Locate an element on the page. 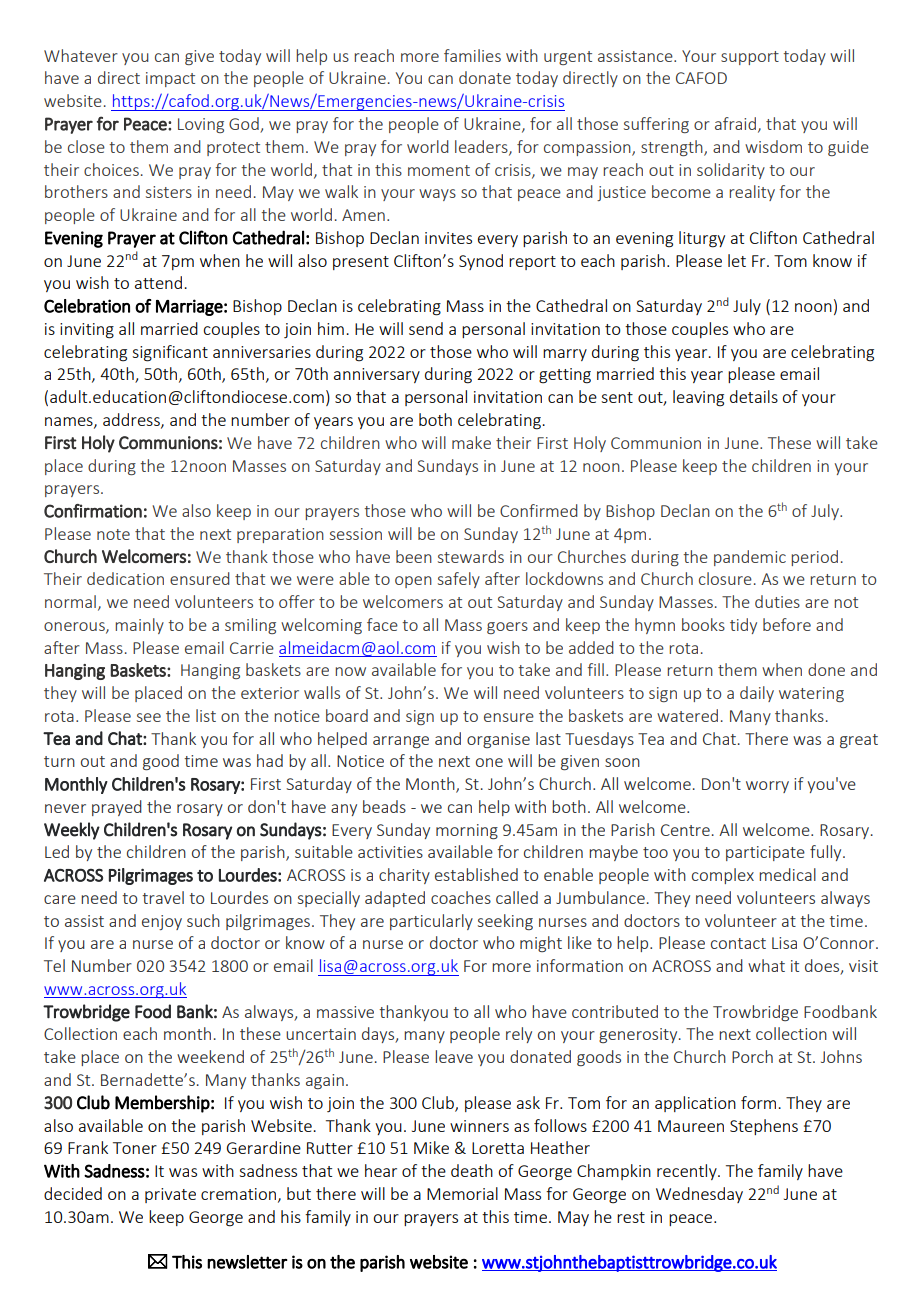 This image has height=1308, width=924. details is located at coordinates (754, 396).
